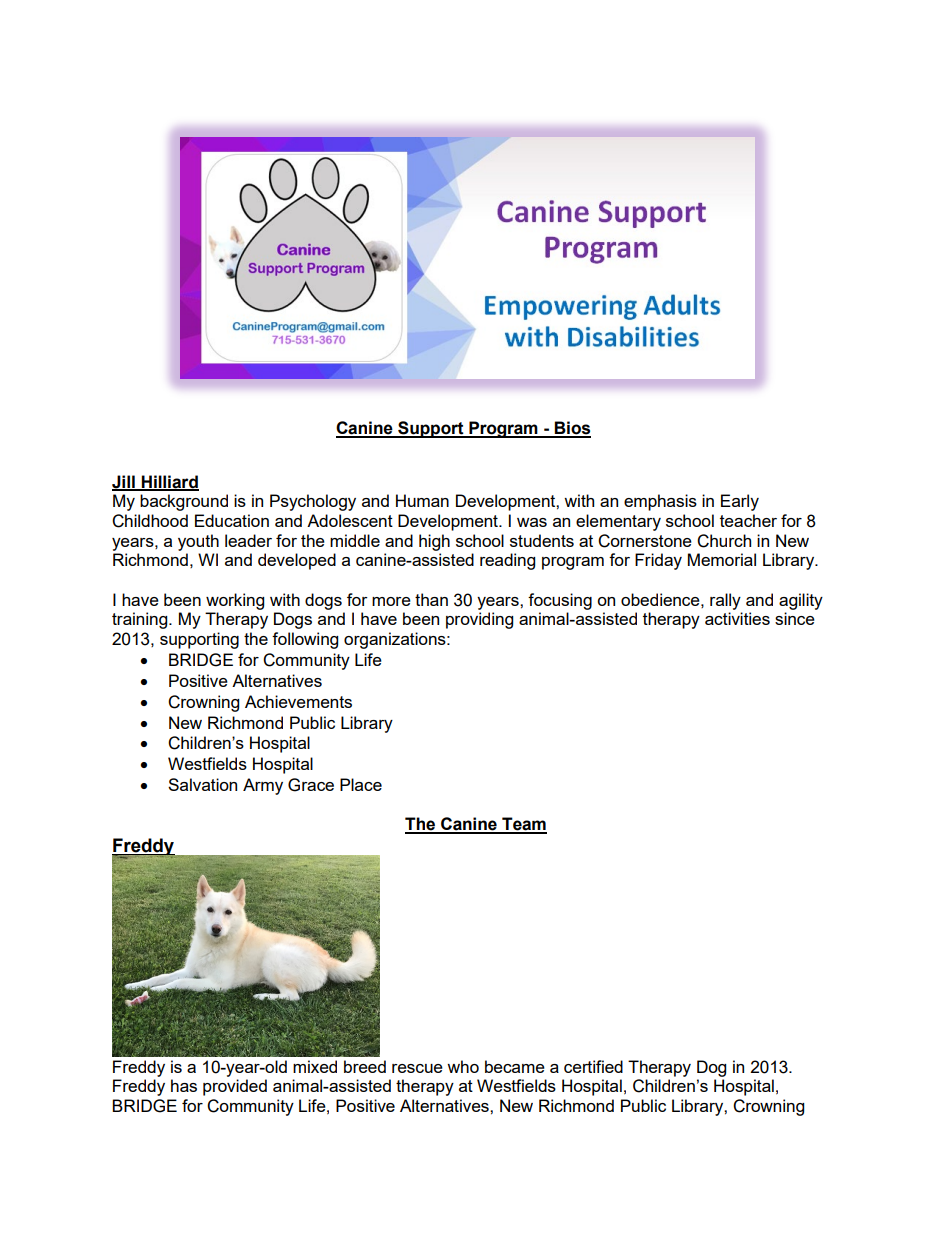 This document has height=1233, width=952. What do you see at coordinates (235, 601) in the document?
I see `working` at bounding box center [235, 601].
